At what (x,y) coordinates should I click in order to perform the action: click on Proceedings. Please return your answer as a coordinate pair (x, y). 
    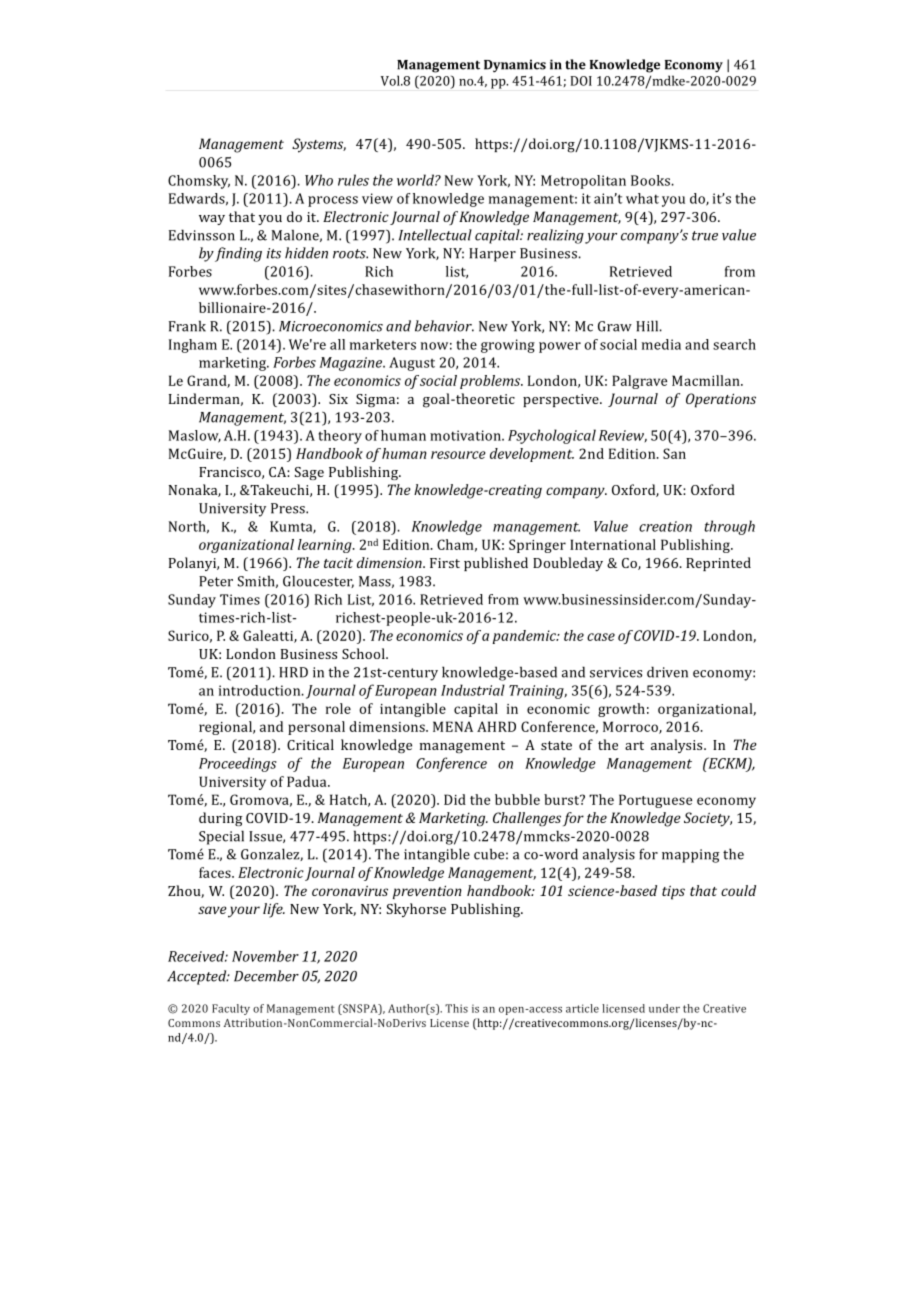
    Looking at the image, I should click on (238, 764).
